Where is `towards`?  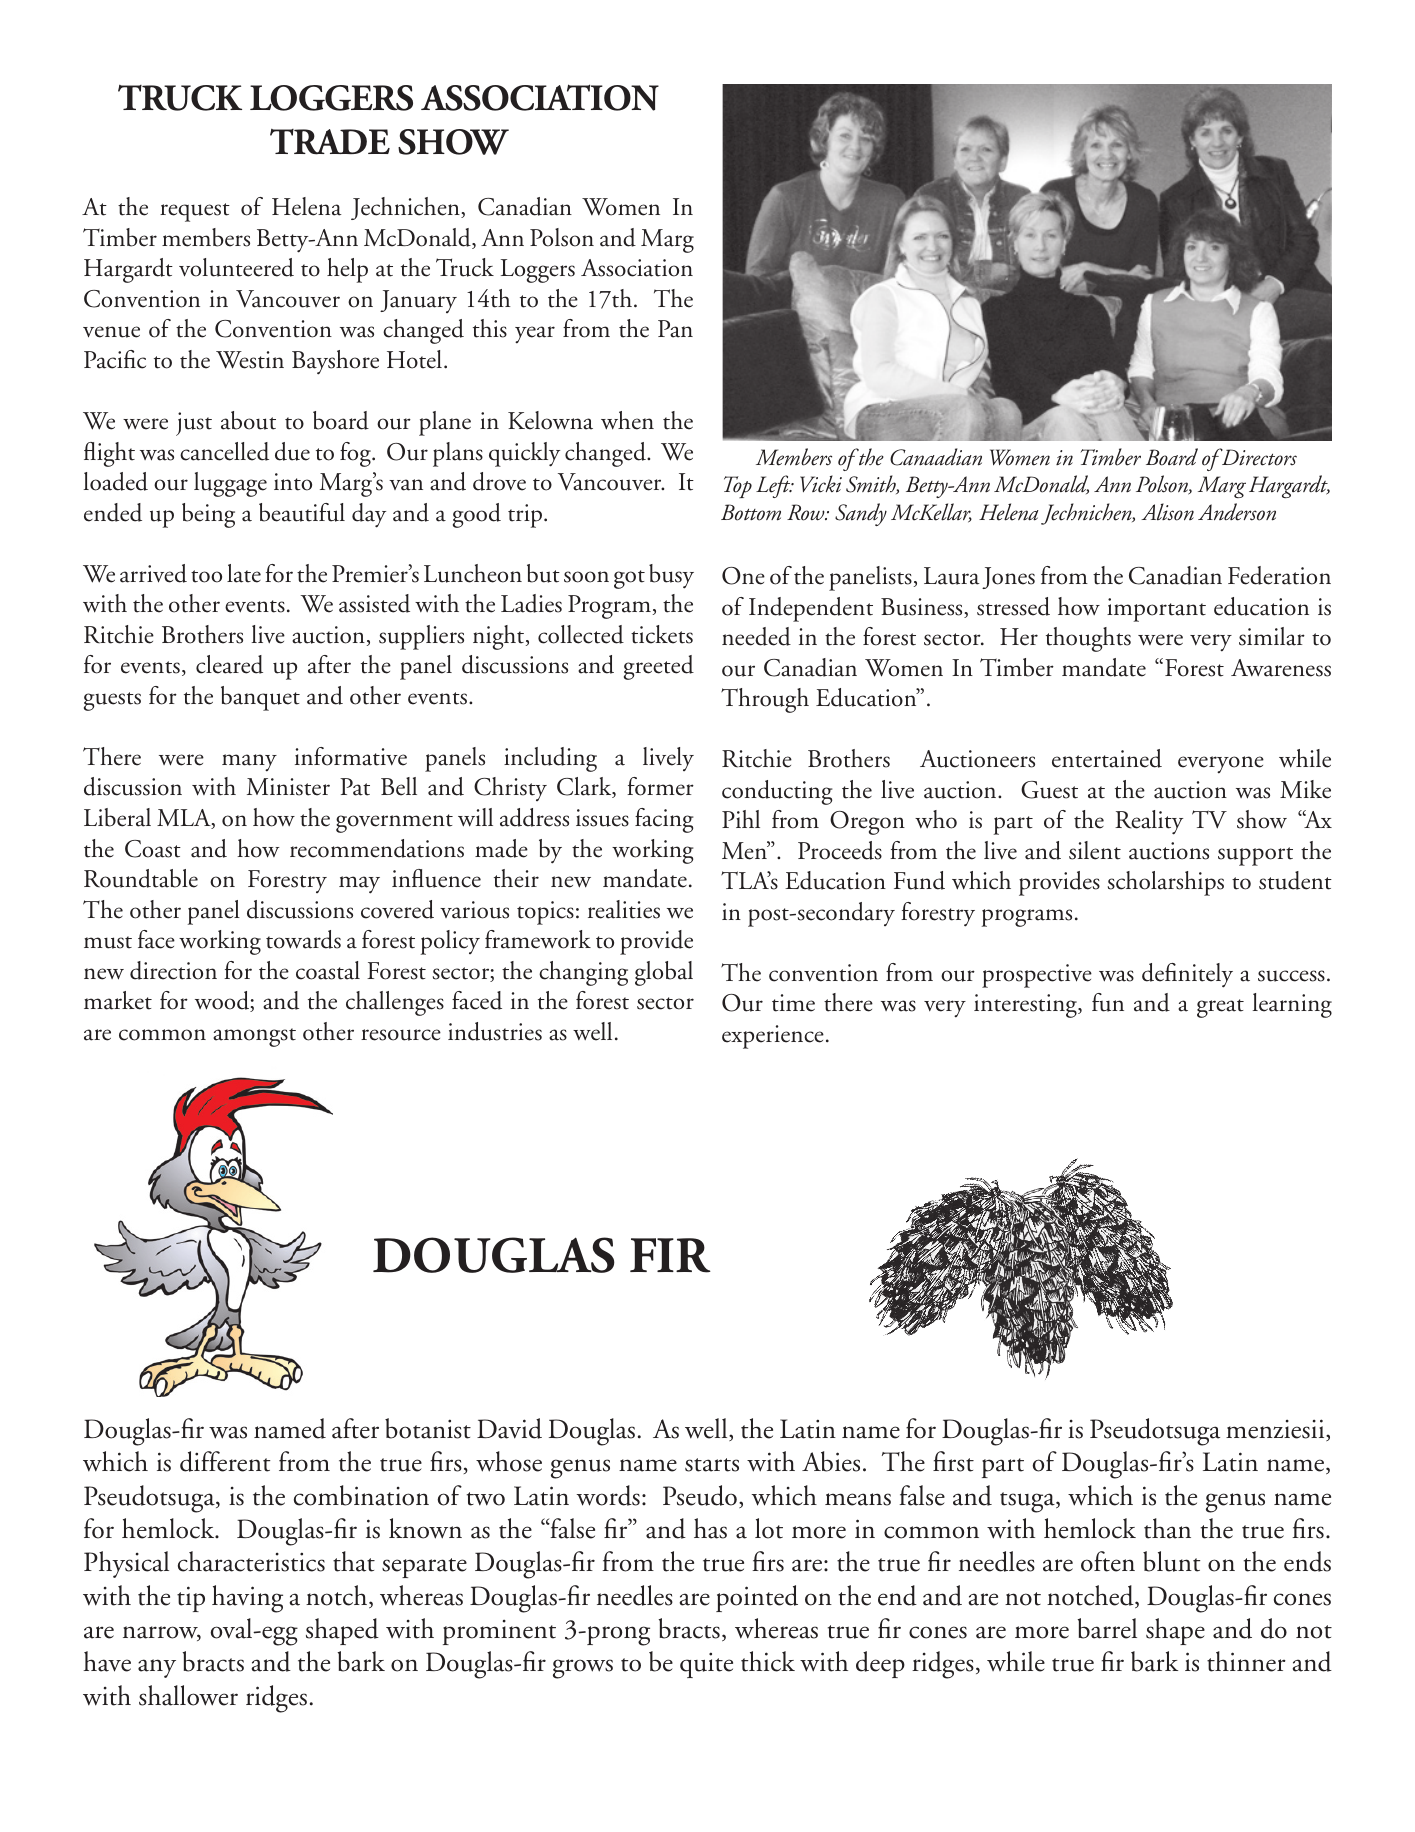 towards is located at coordinates (303, 939).
